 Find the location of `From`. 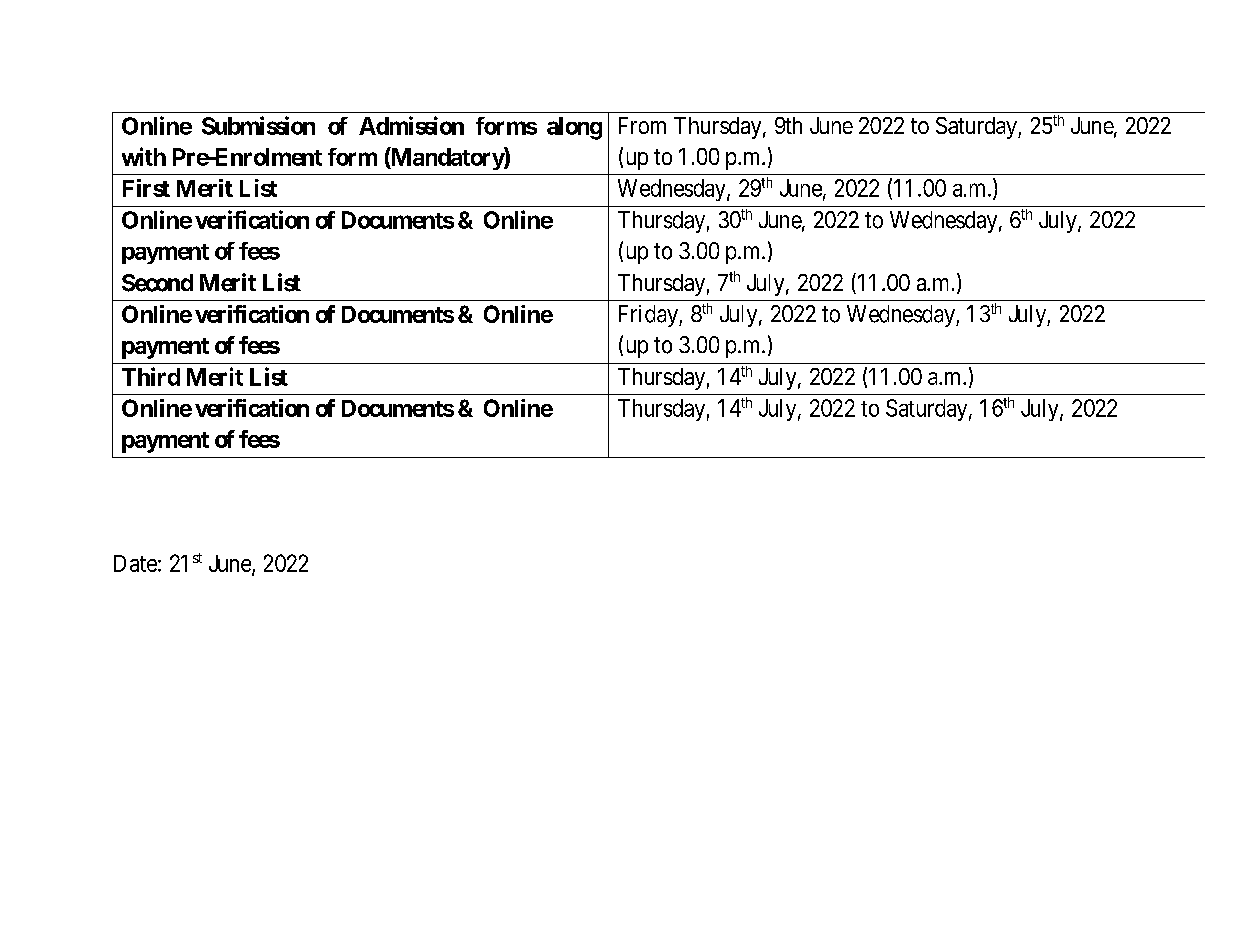

From is located at coordinates (642, 125).
